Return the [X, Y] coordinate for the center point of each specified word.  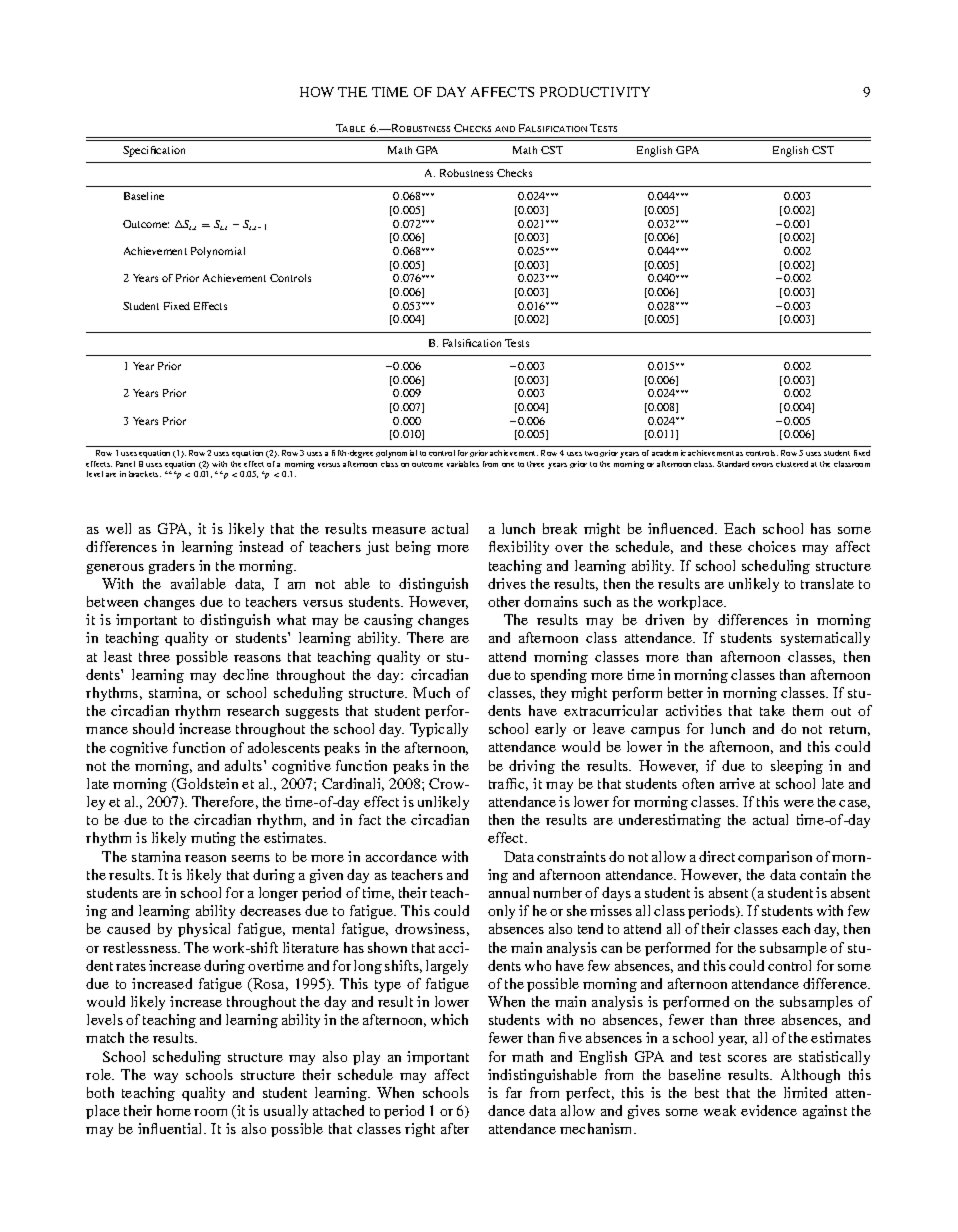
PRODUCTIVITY [595, 92]
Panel [125, 464]
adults [245, 765]
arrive [737, 783]
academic [669, 453]
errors [762, 465]
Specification [154, 151]
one [508, 465]
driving [532, 767]
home [174, 1110]
